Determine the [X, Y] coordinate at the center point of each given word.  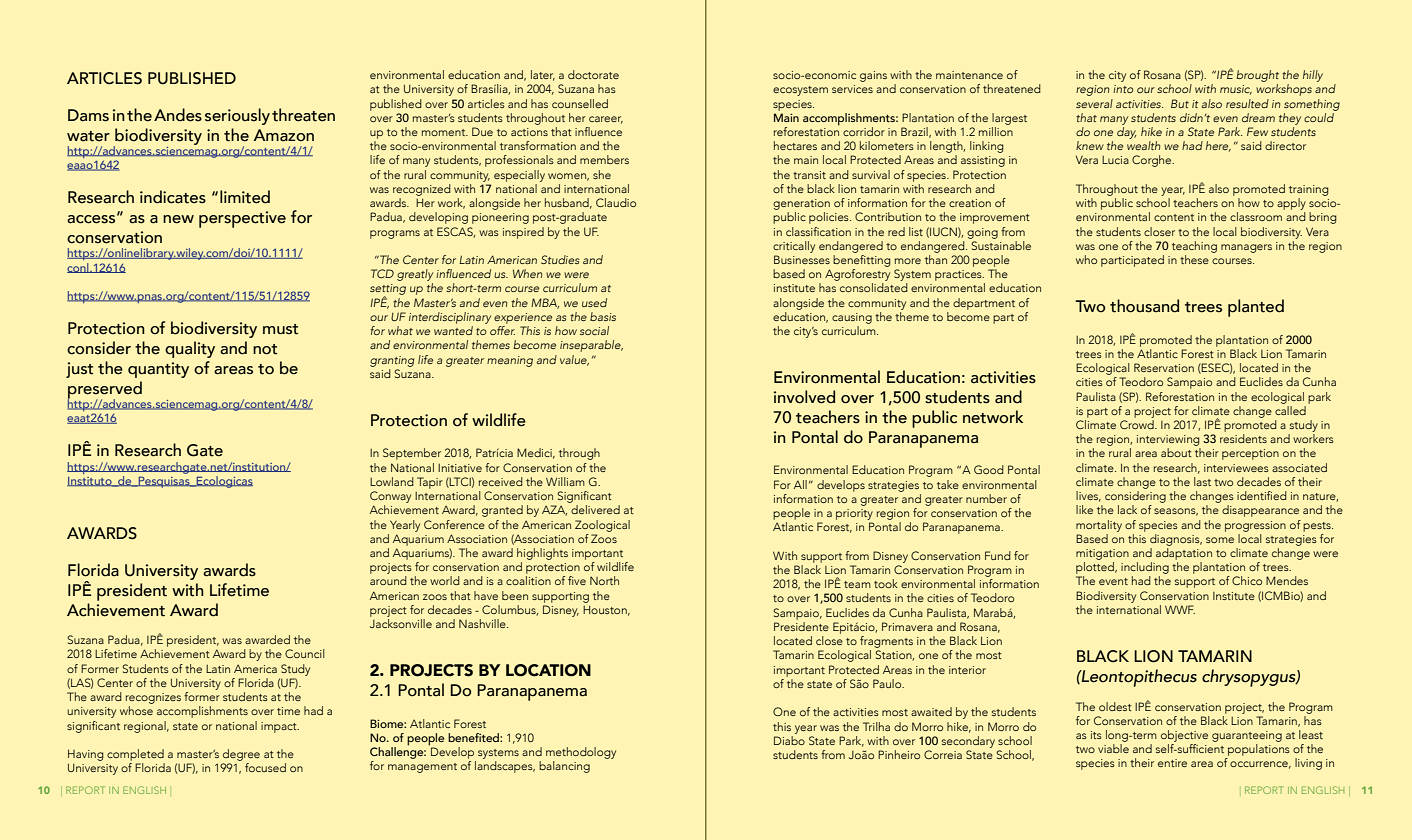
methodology [581, 753]
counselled [580, 103]
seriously [237, 116]
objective [1184, 736]
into [1123, 89]
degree [241, 755]
